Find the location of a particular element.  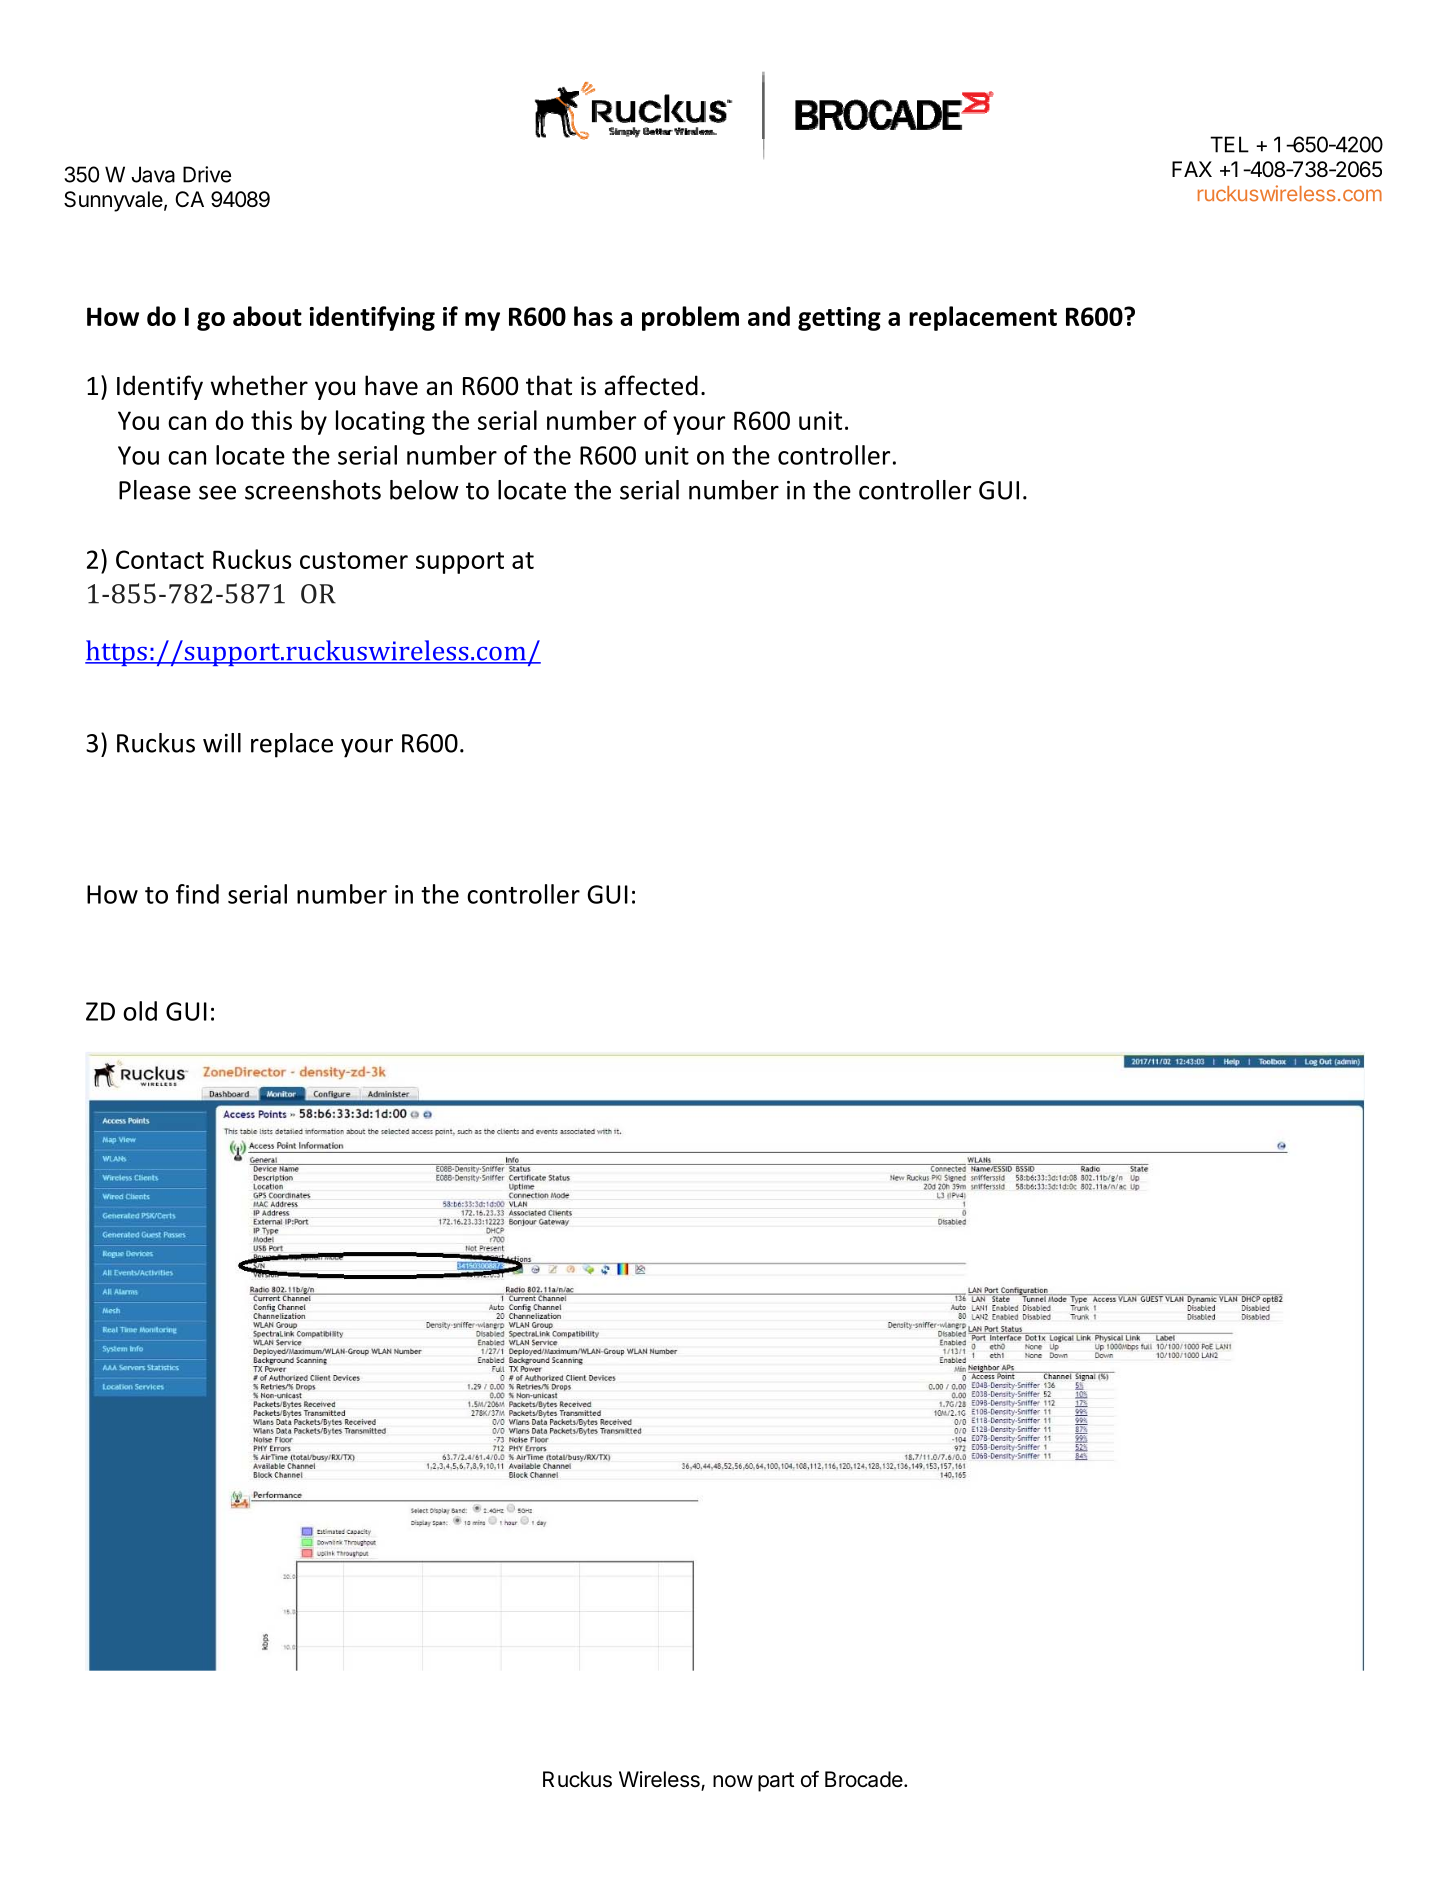

Drive is located at coordinates (207, 174).
